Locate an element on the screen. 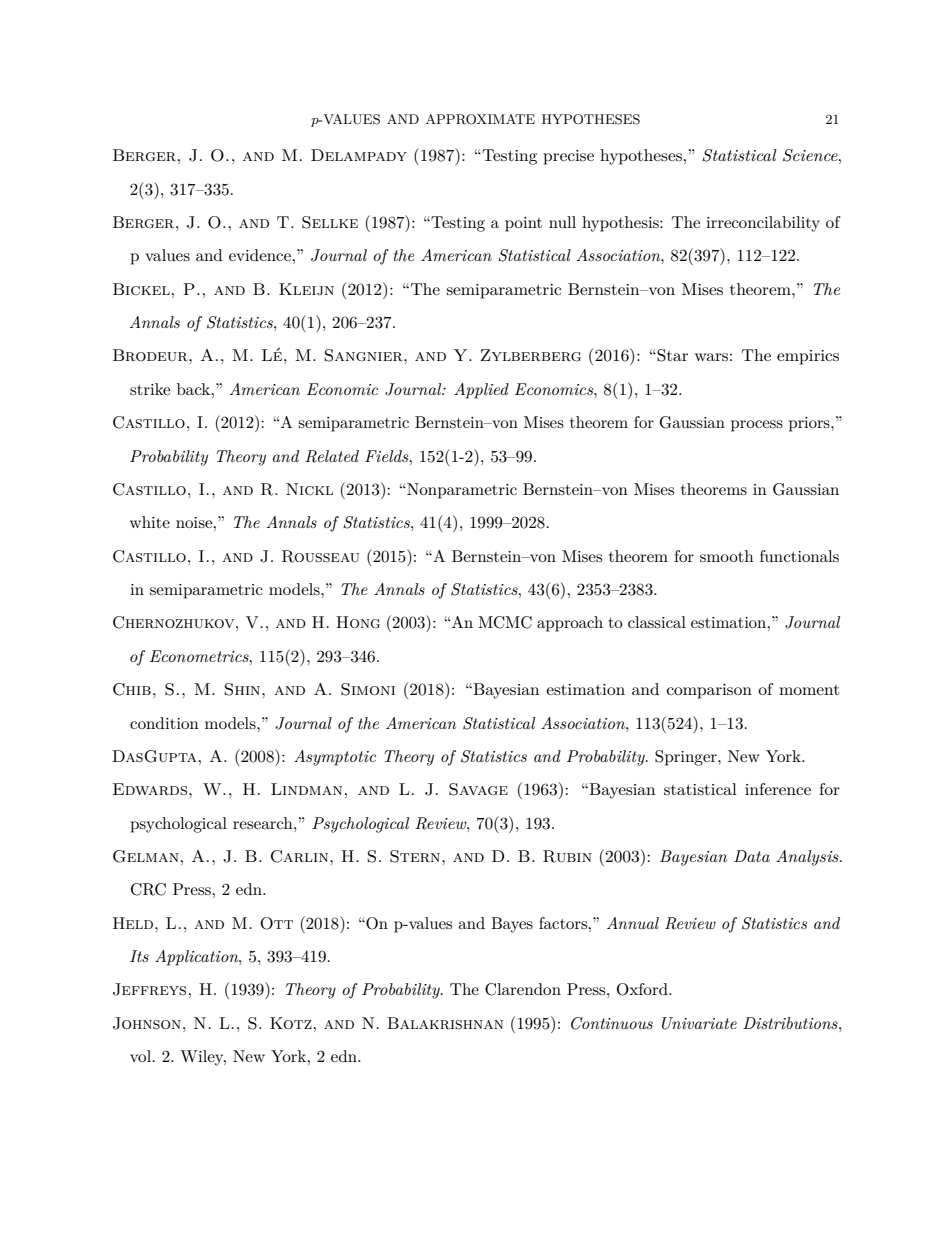 This screenshot has height=1233, width=952. hypothesis is located at coordinates (621, 224).
